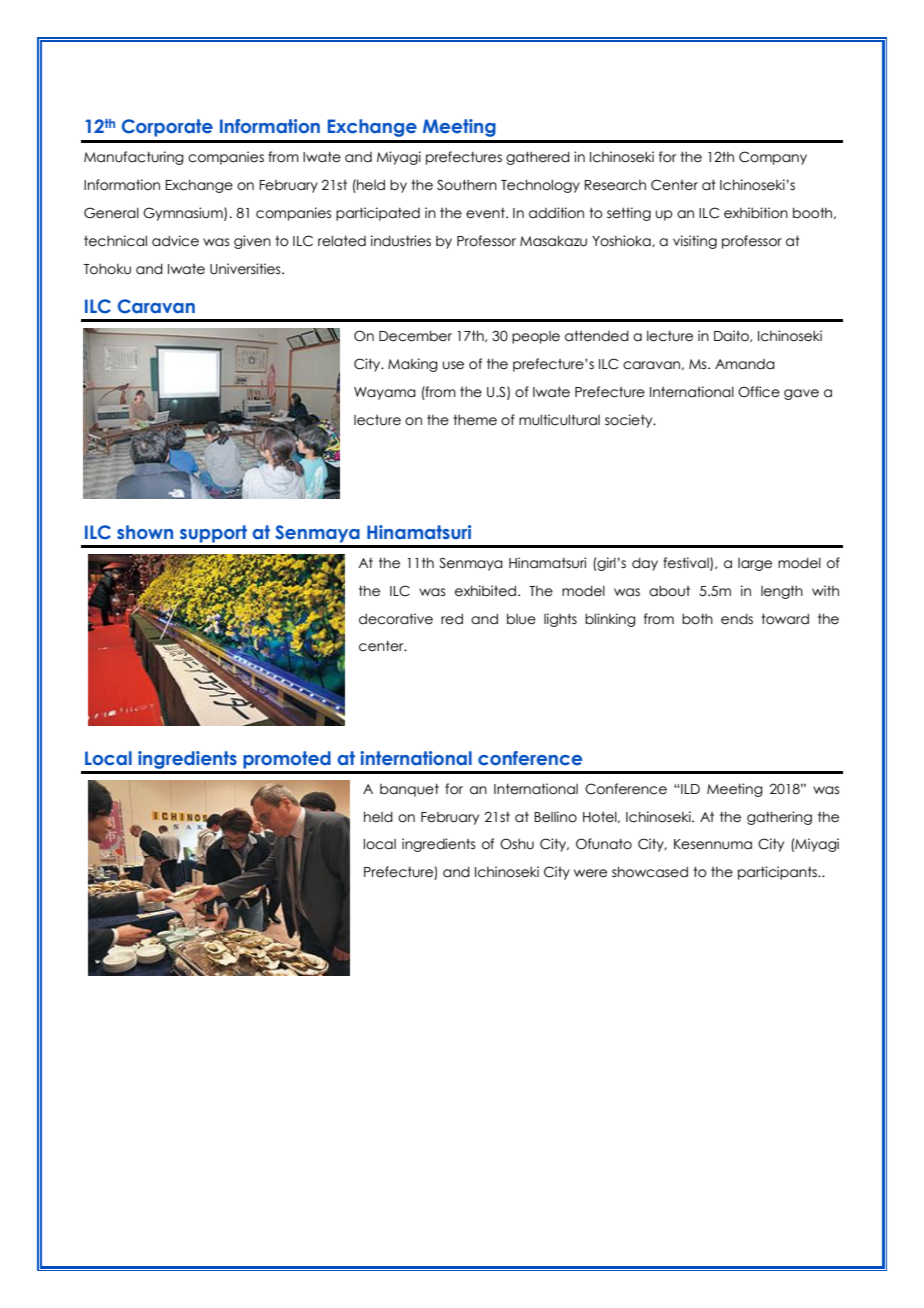 The image size is (924, 1308). Describe the element at coordinates (521, 619) in the screenshot. I see `blue` at that location.
